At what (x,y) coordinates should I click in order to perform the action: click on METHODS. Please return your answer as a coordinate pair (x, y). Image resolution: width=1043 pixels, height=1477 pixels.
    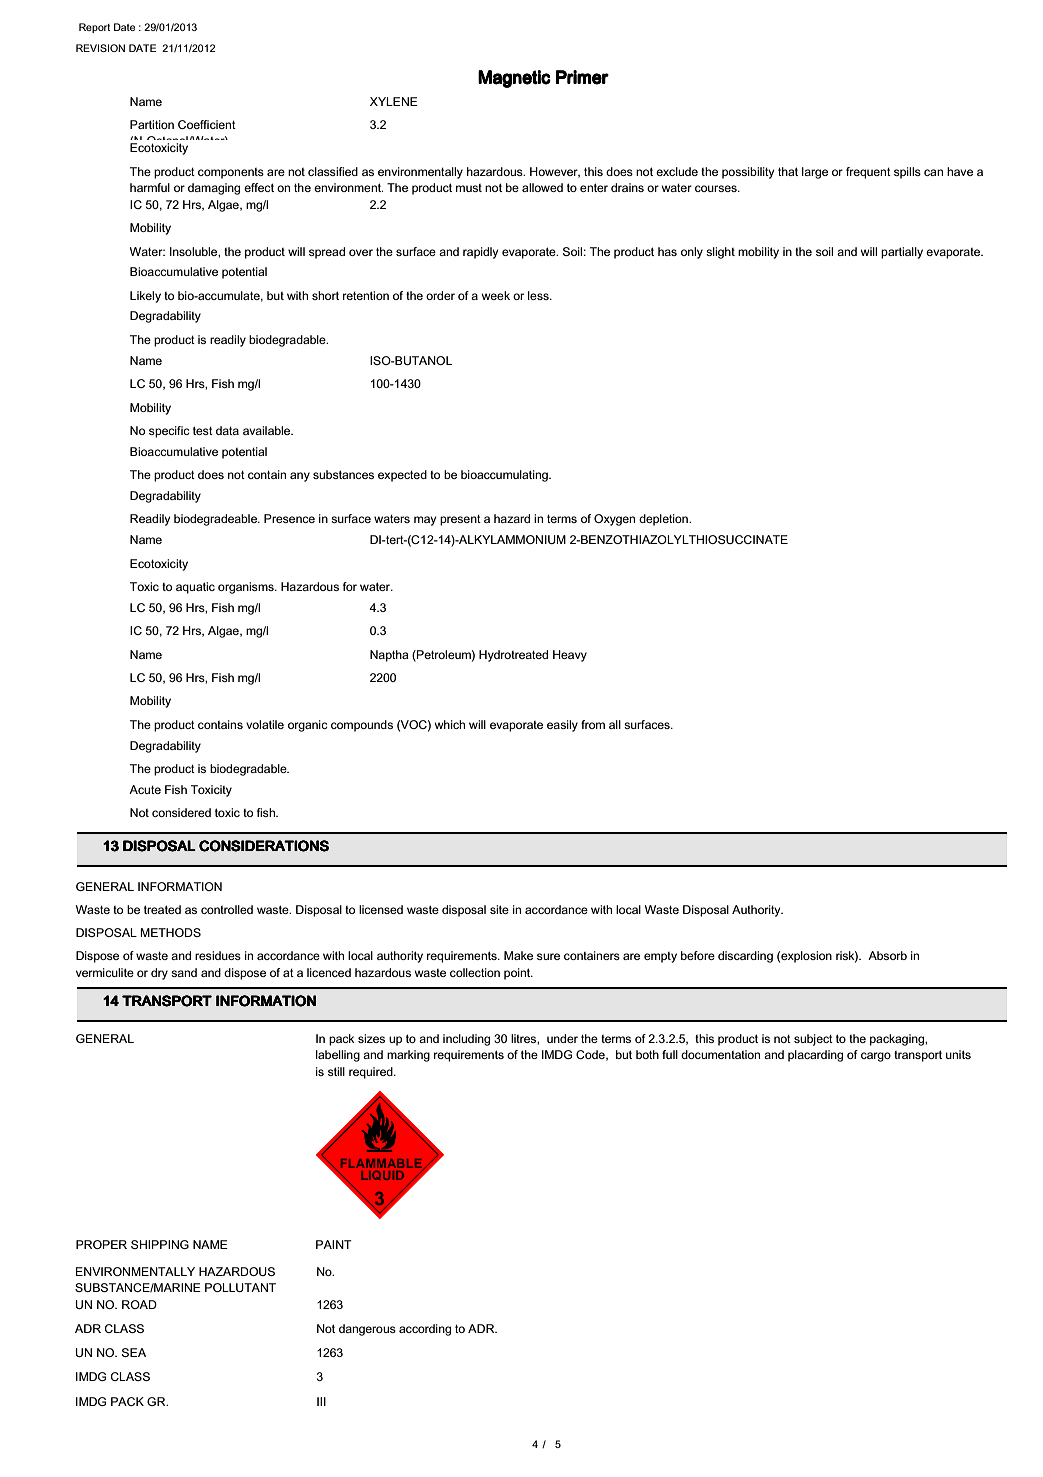
    Looking at the image, I should click on (170, 932).
